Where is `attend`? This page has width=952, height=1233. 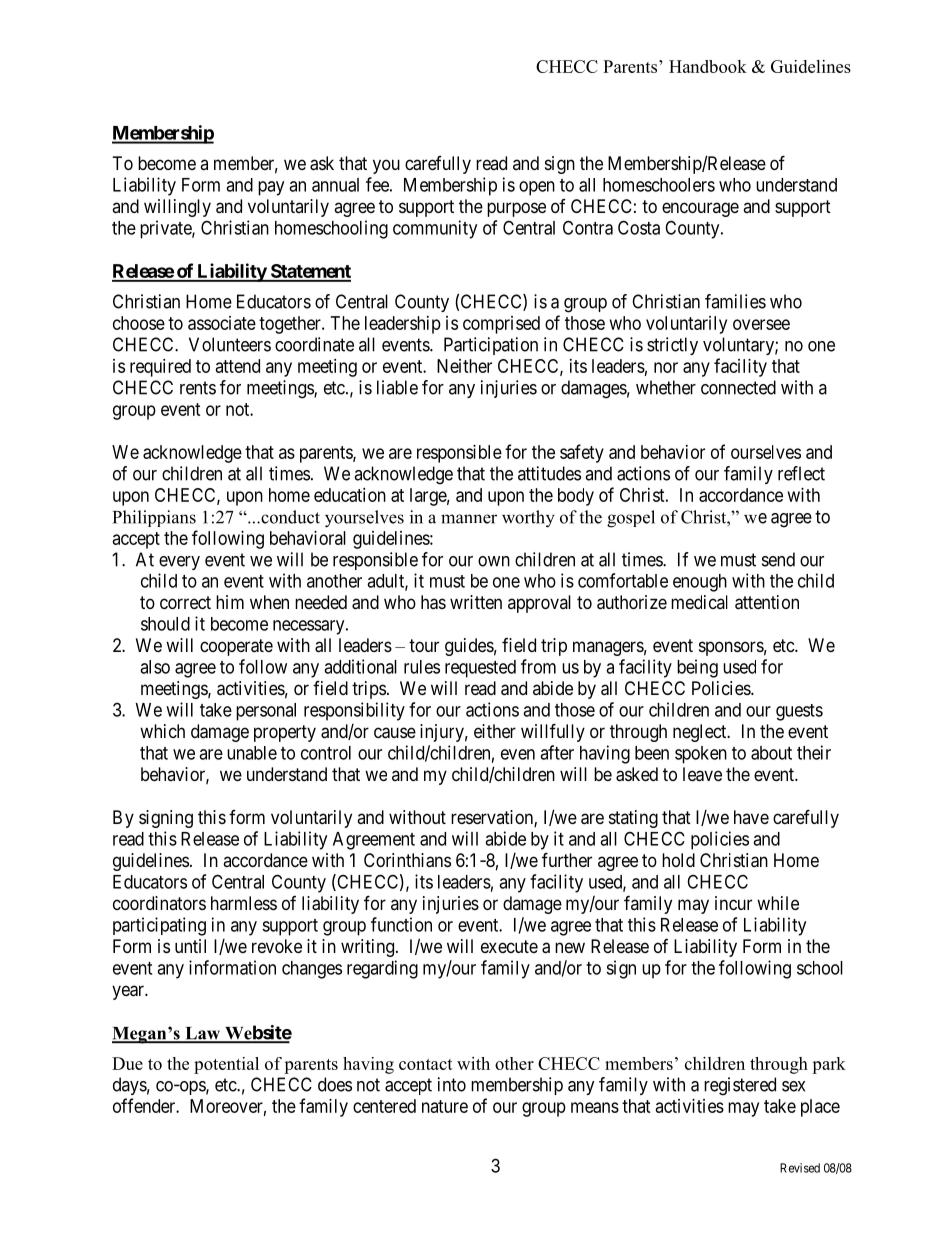 attend is located at coordinates (238, 366).
